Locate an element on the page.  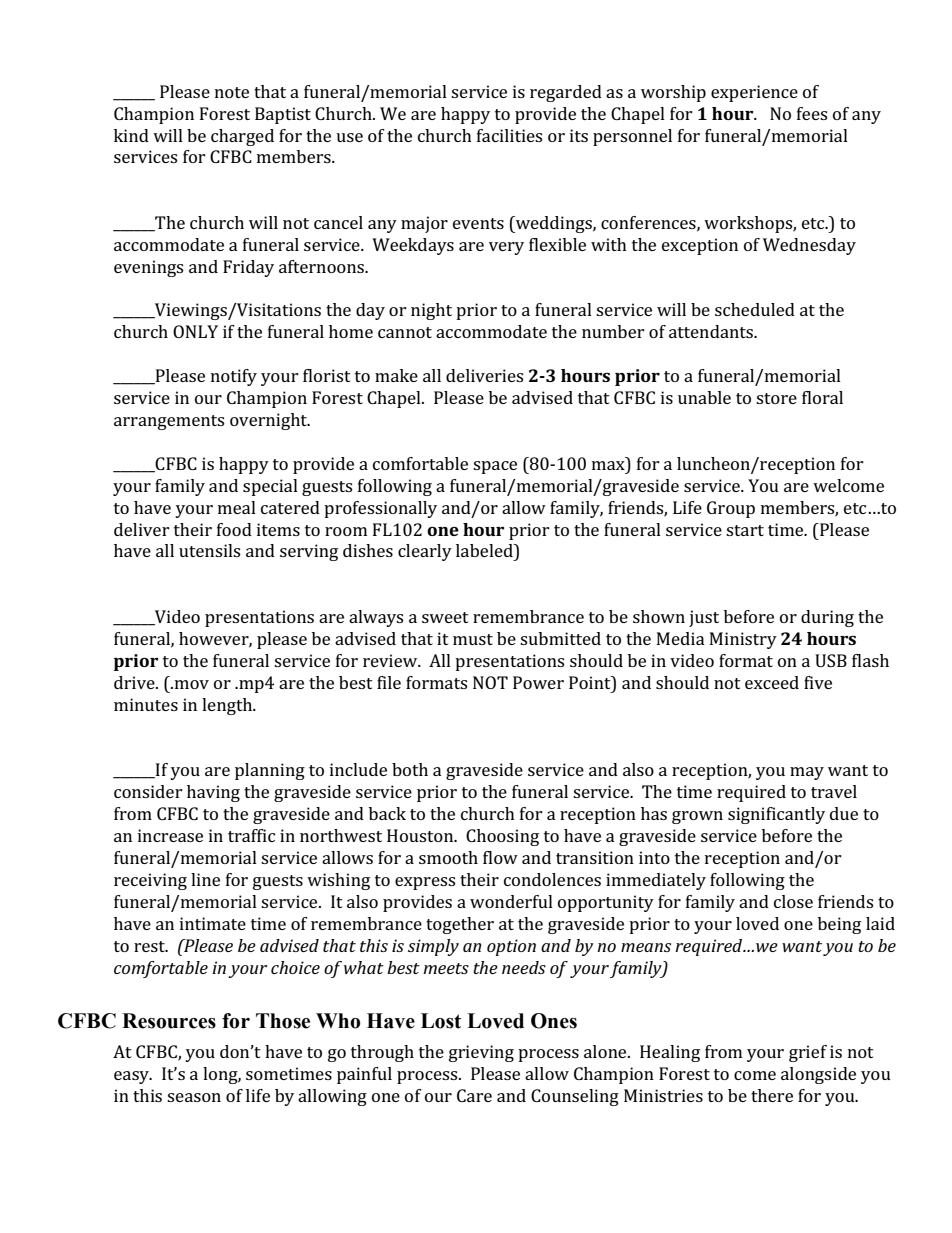
grief is located at coordinates (808, 1053).
